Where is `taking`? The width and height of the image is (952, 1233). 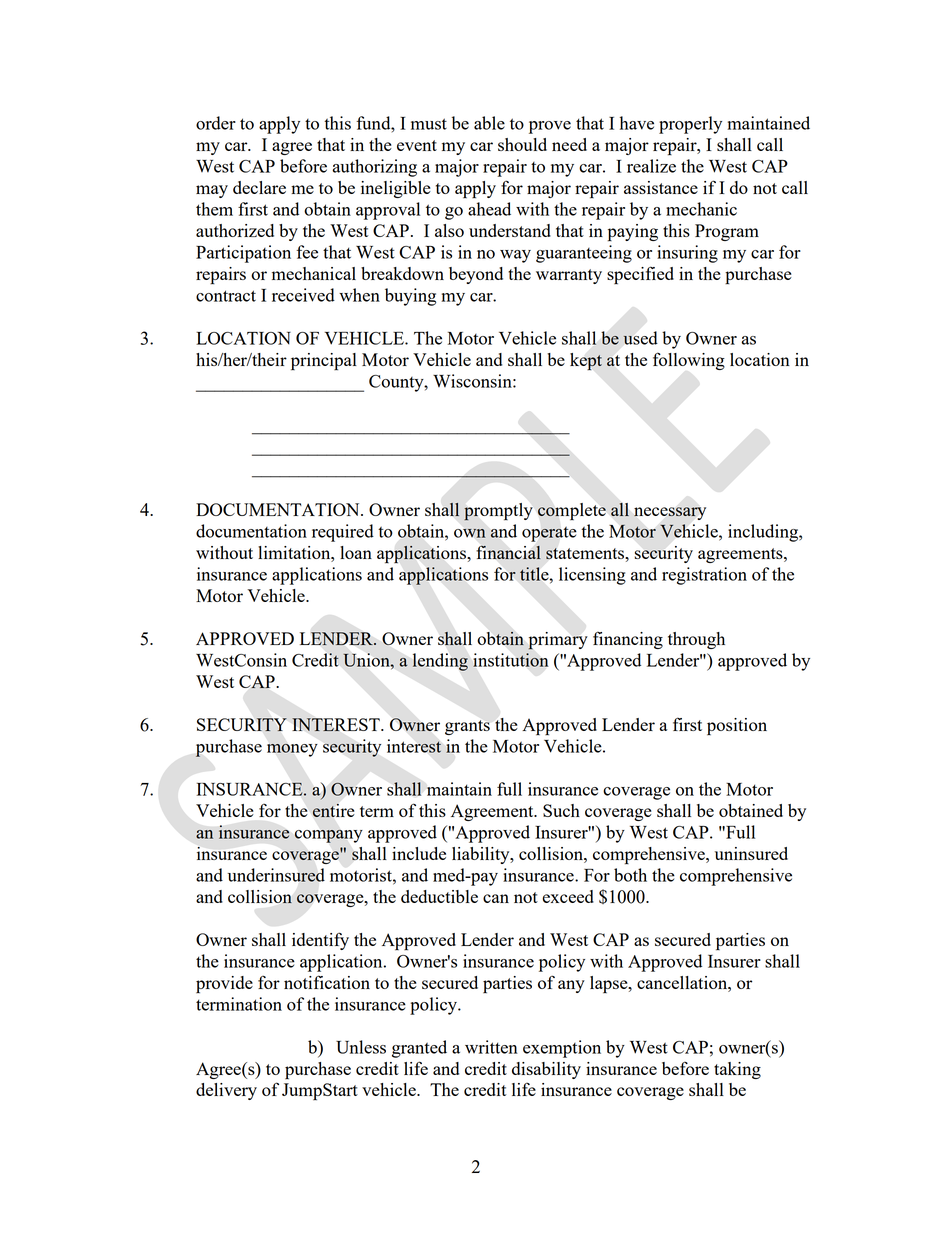 taking is located at coordinates (737, 1070).
